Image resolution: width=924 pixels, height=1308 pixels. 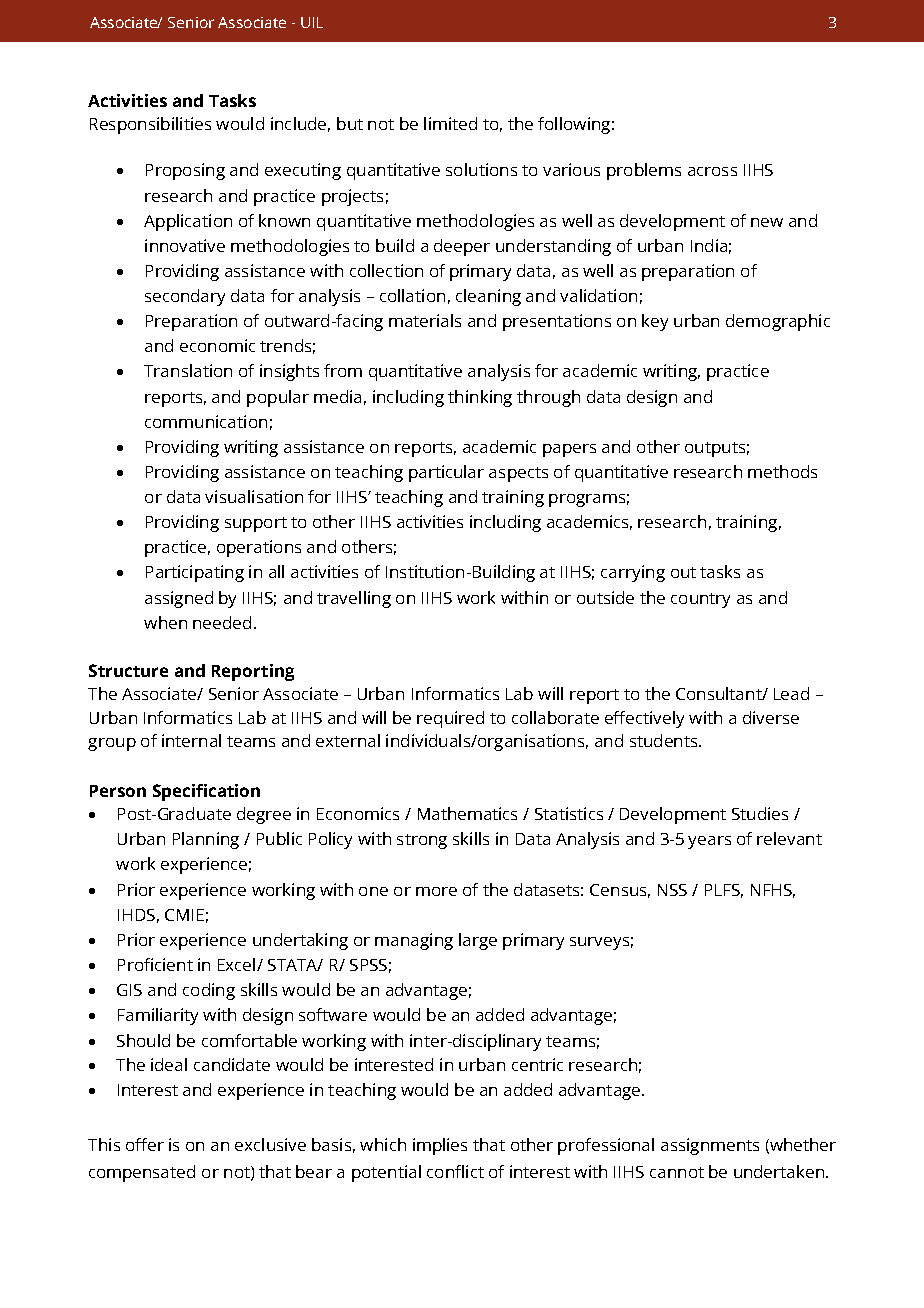 What do you see at coordinates (700, 600) in the document?
I see `country` at bounding box center [700, 600].
